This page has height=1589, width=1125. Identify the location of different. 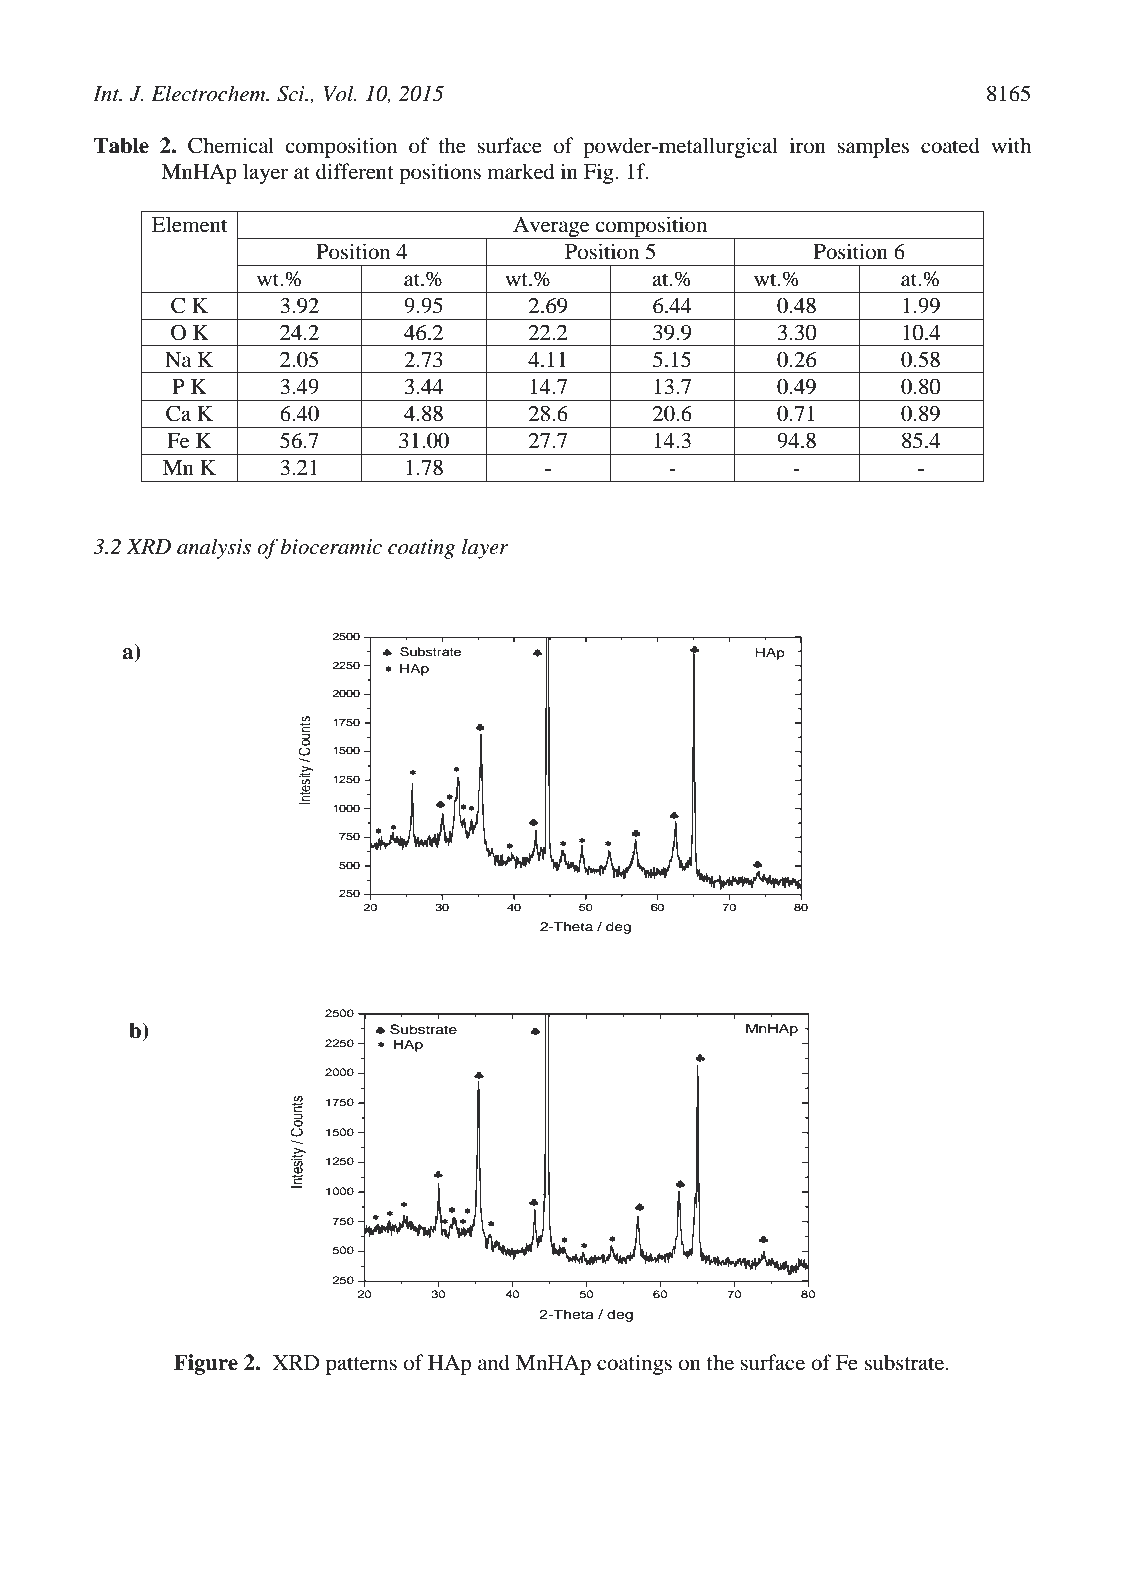
(355, 171).
